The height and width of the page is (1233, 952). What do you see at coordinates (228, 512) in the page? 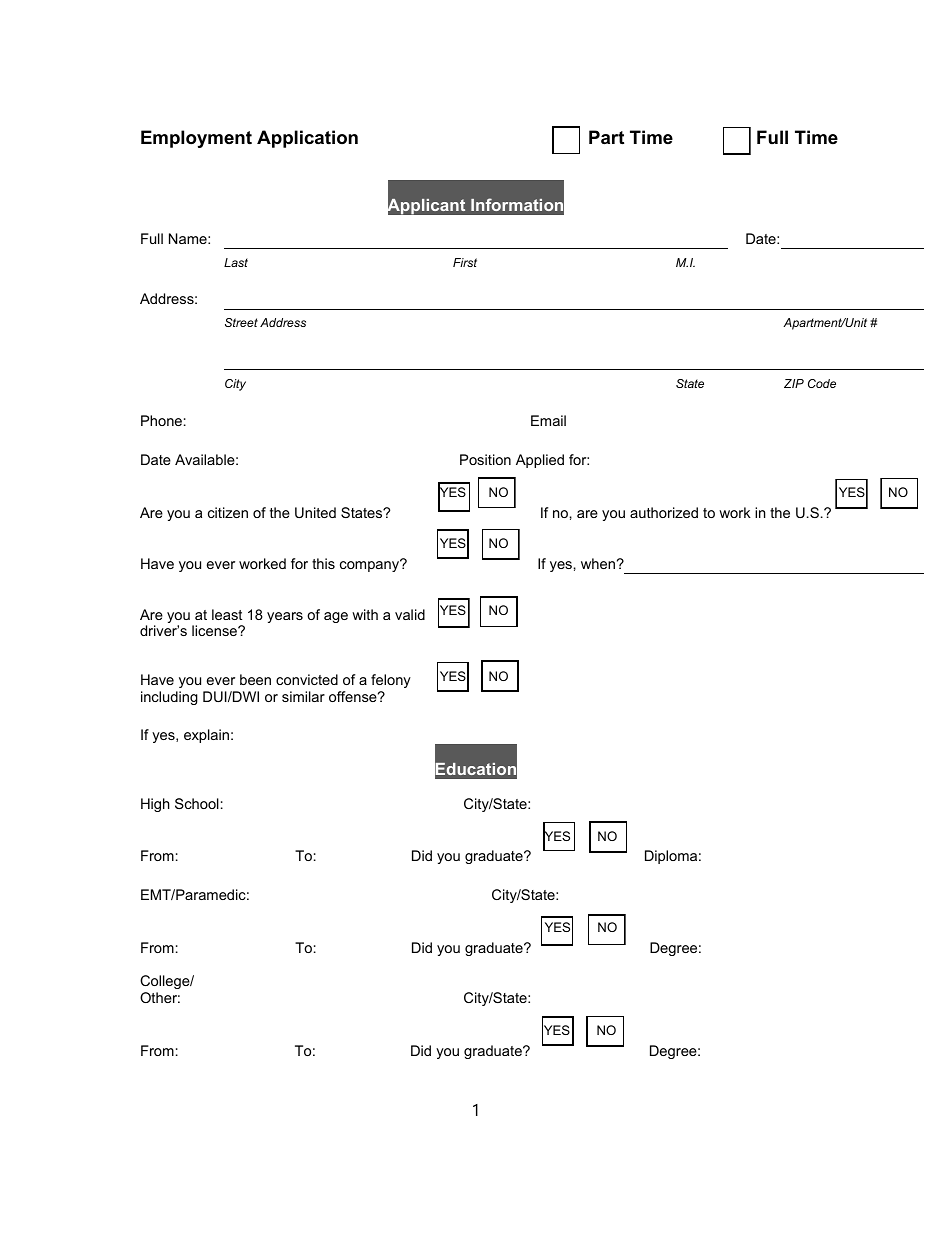
I see `citizen` at bounding box center [228, 512].
